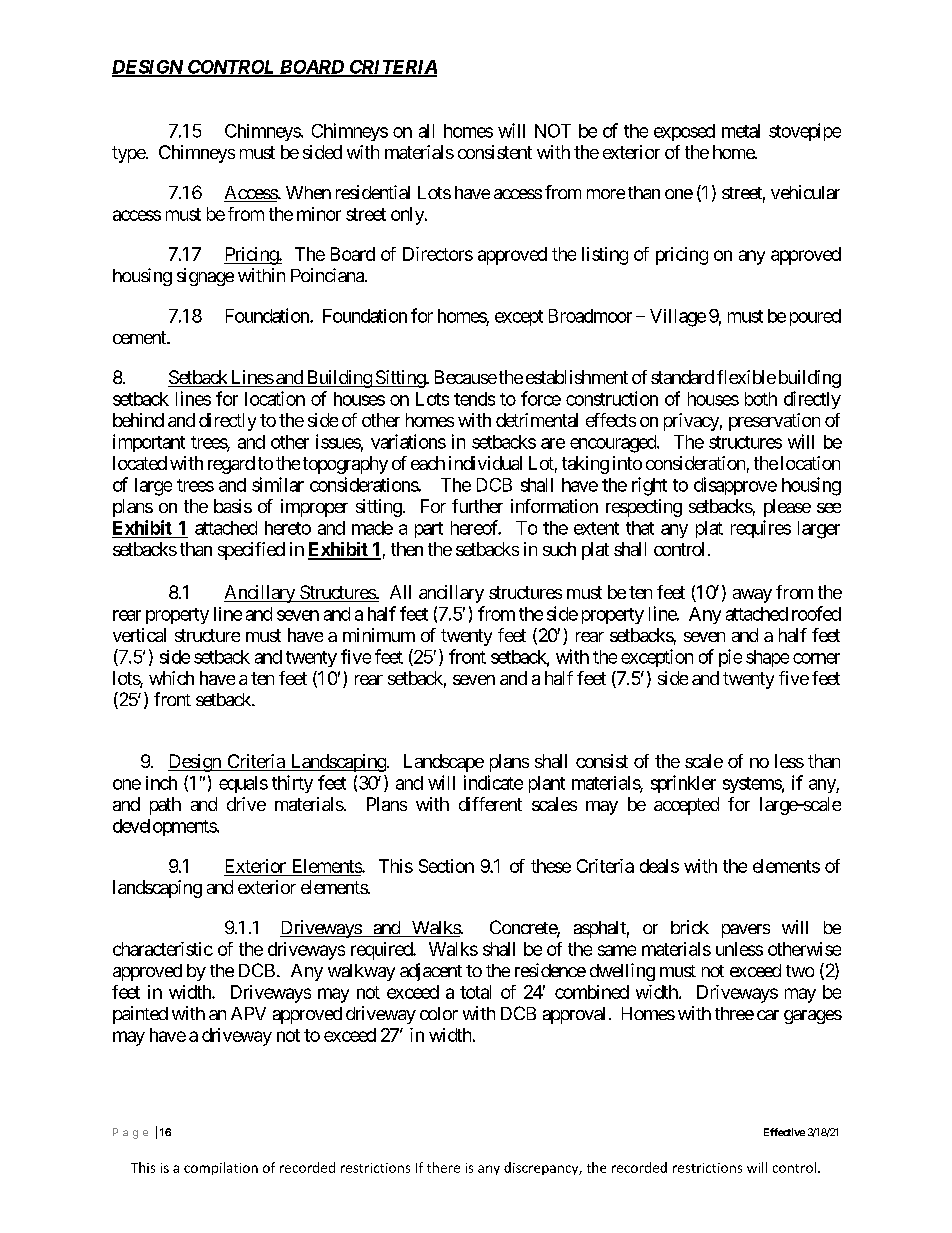  I want to click on only, so click(408, 216).
